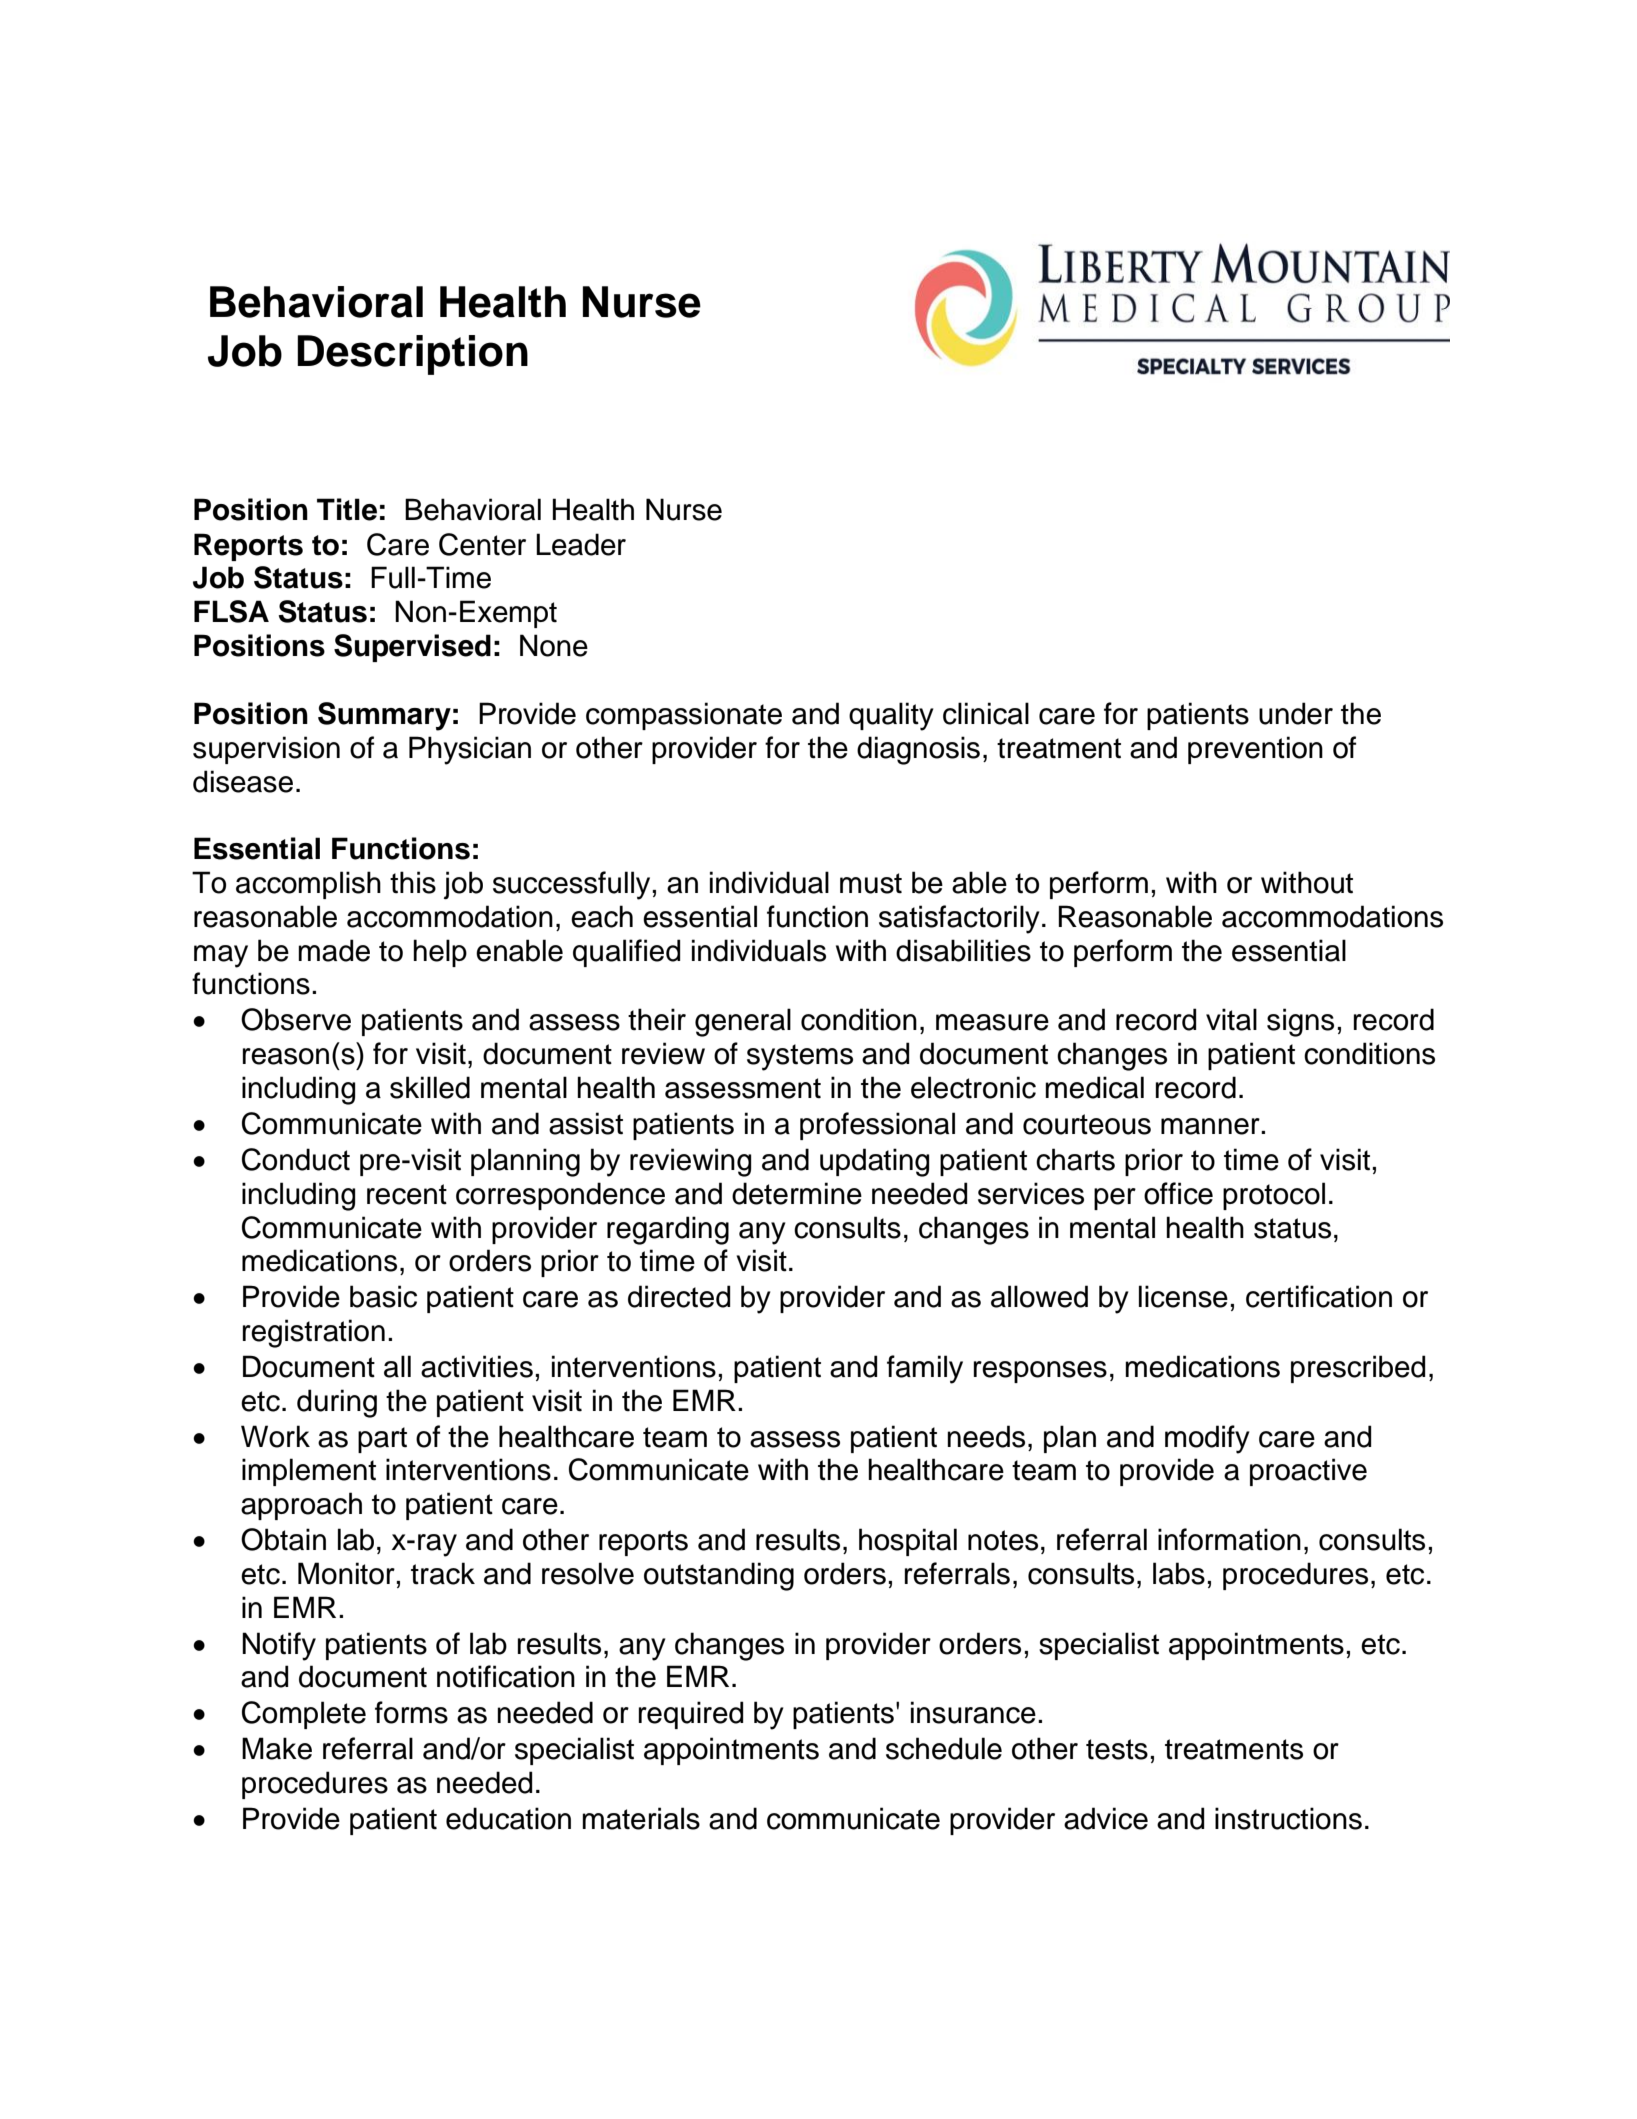 This screenshot has width=1637, height=2119. I want to click on under, so click(1296, 713).
